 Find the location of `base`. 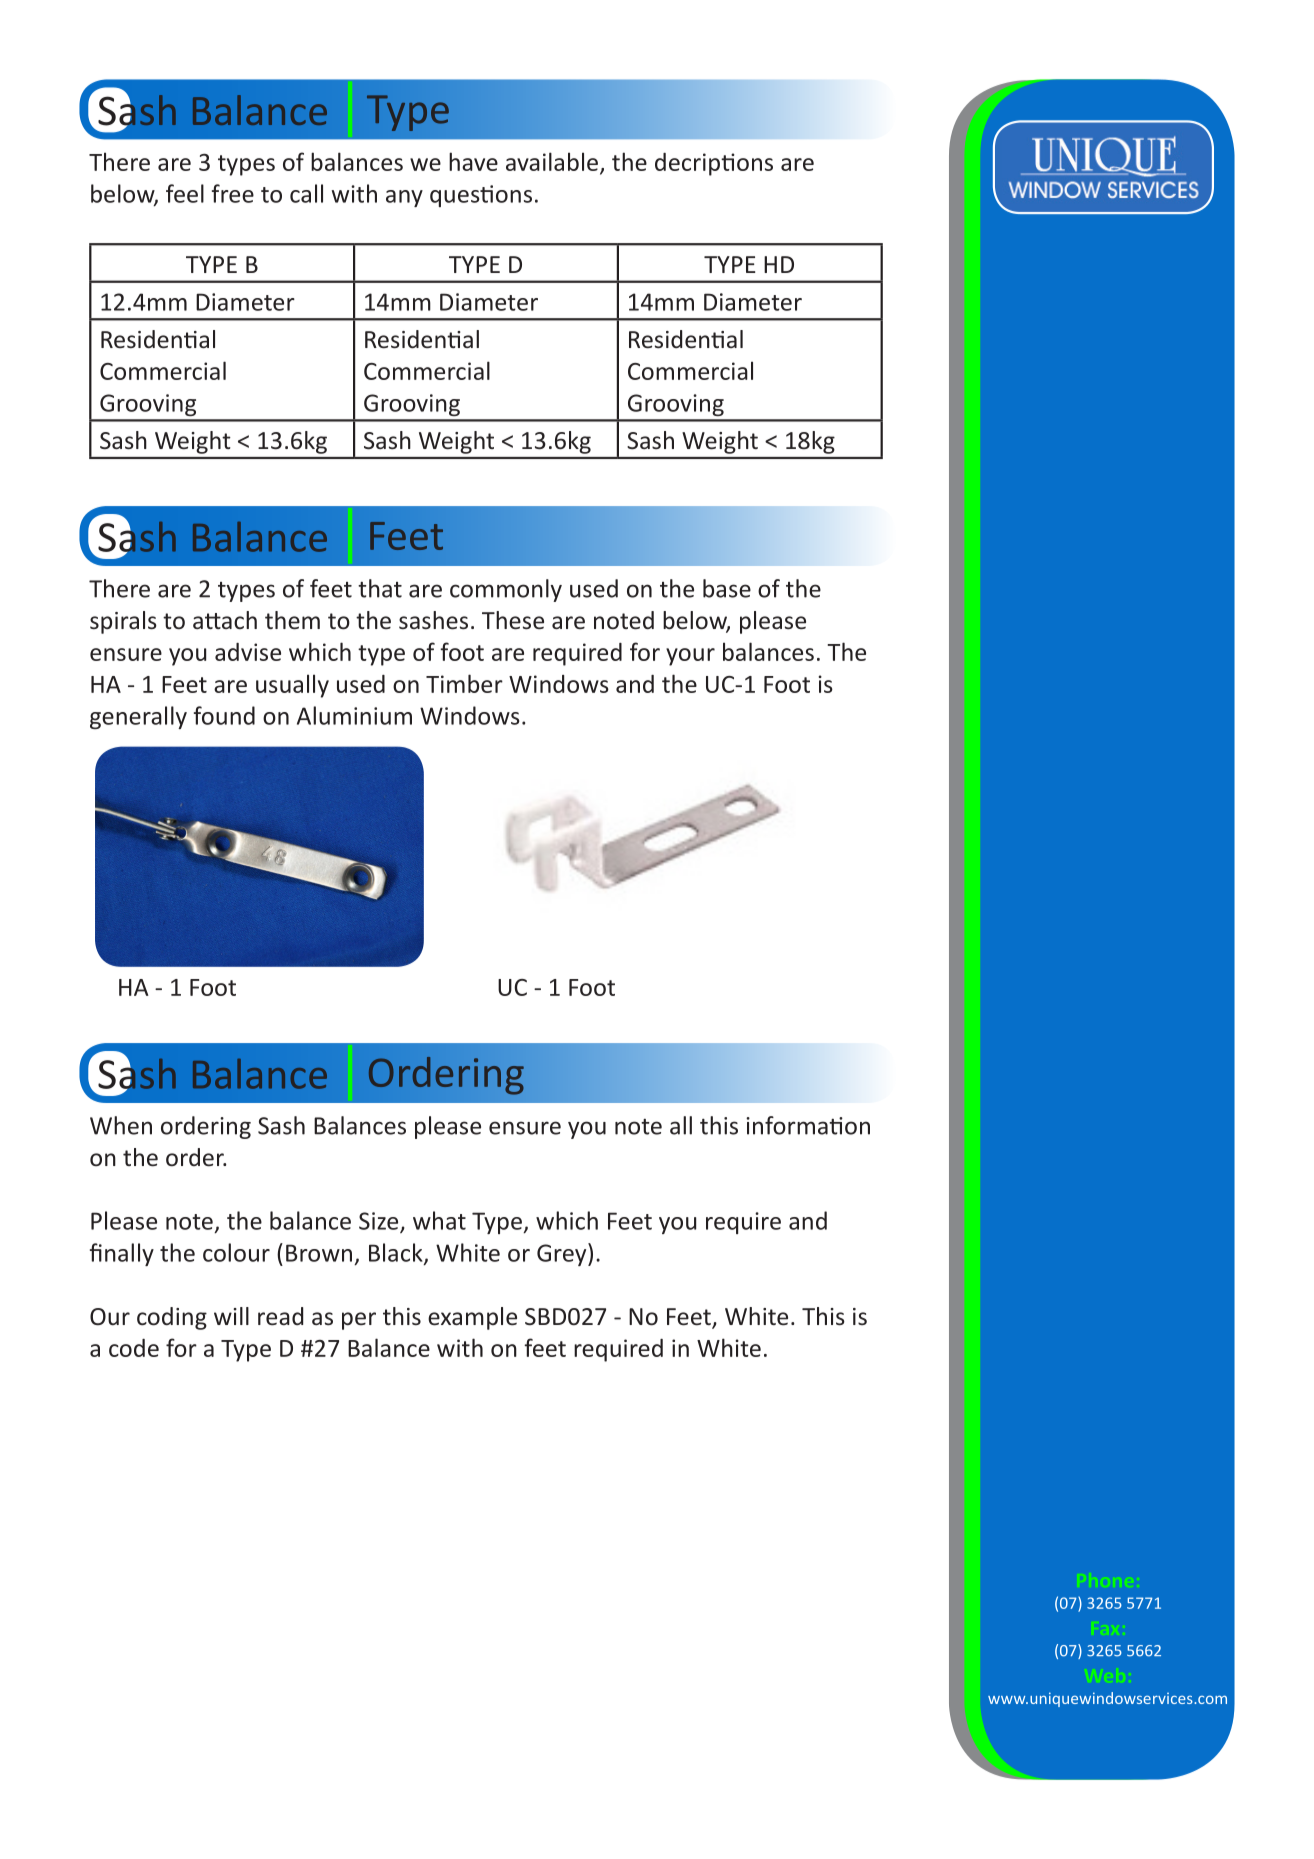

base is located at coordinates (727, 588).
